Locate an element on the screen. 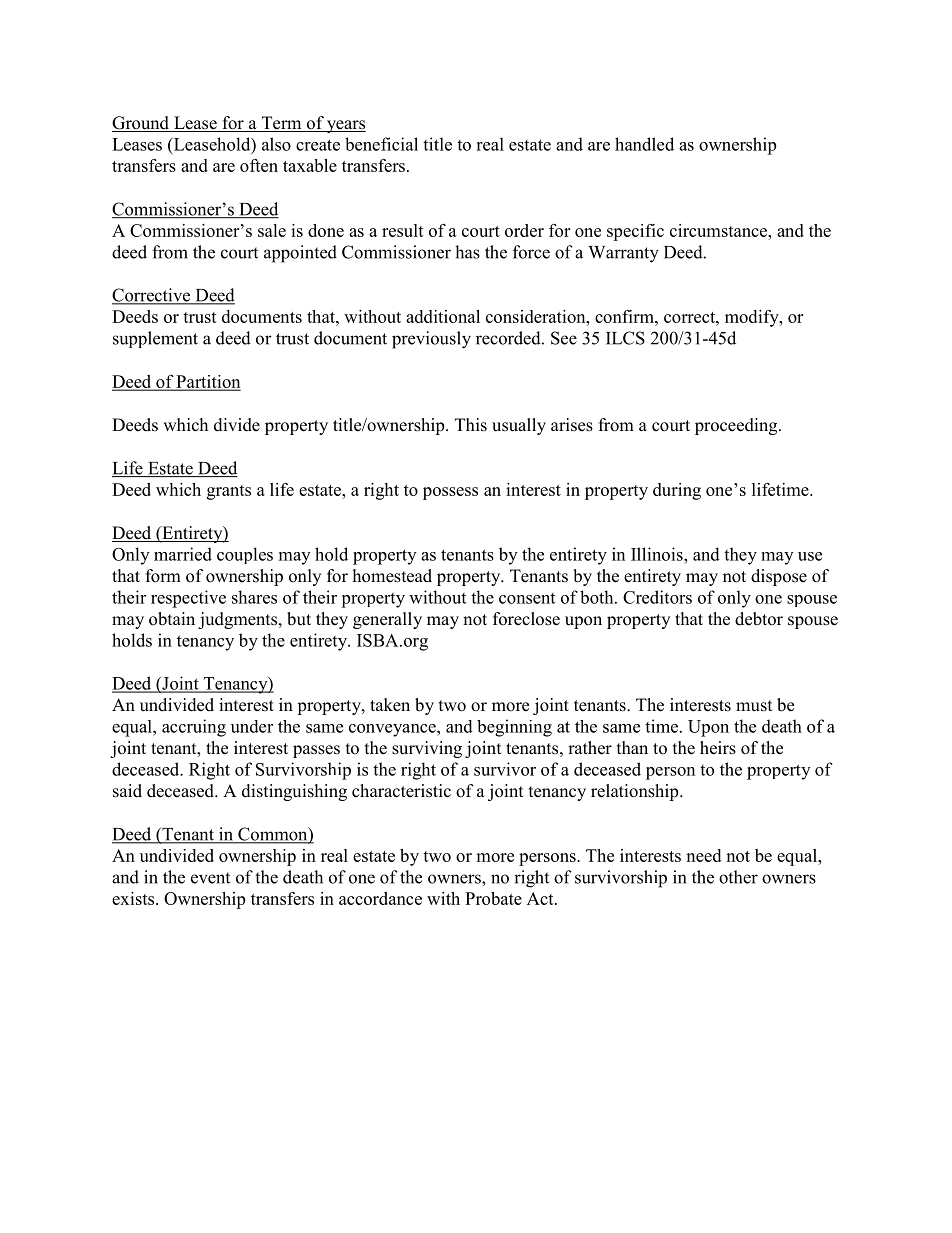 The width and height of the screenshot is (952, 1233). supplement is located at coordinates (155, 339).
